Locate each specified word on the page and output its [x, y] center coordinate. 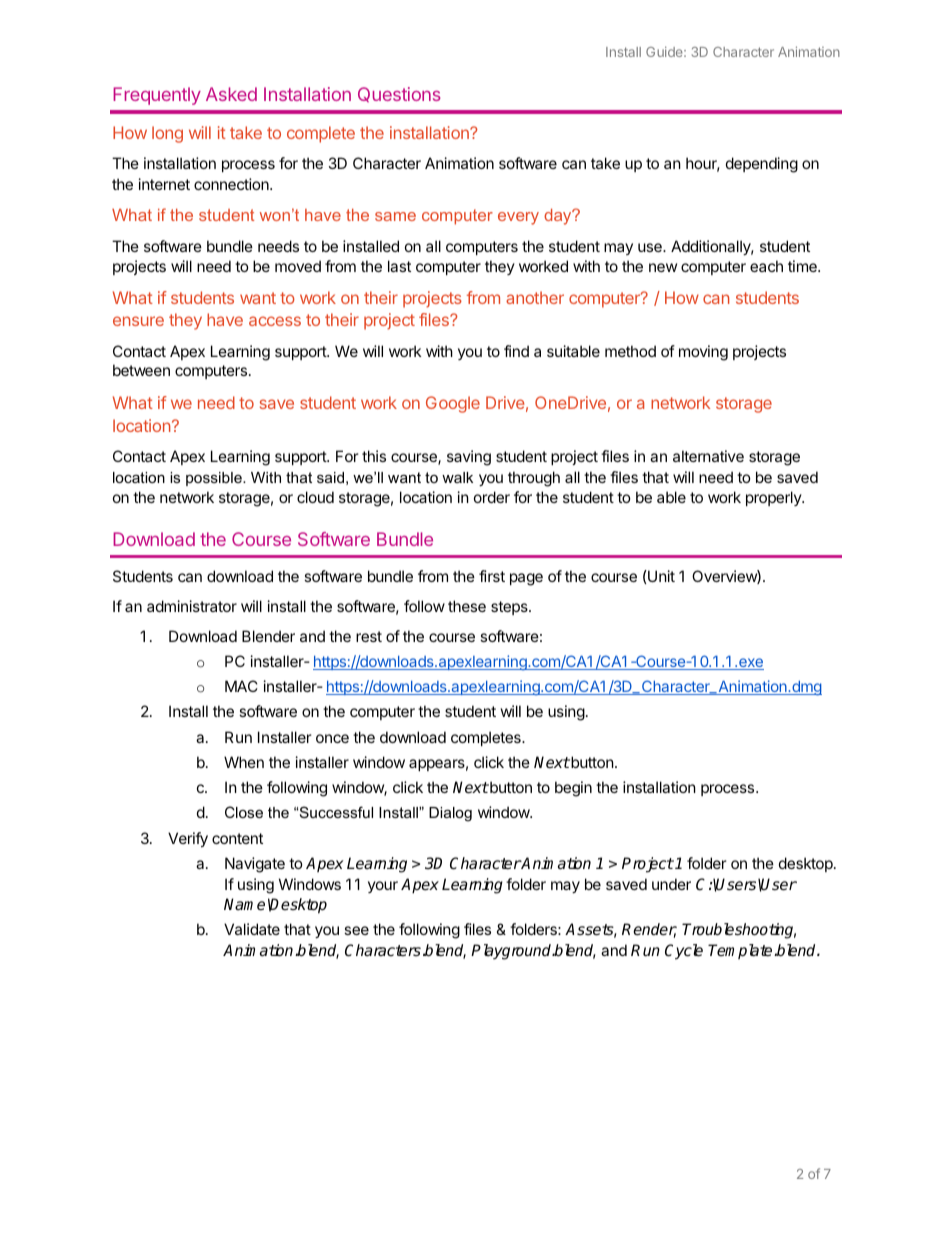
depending [762, 165]
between [141, 370]
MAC [241, 686]
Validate [252, 929]
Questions [399, 94]
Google [453, 404]
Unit [660, 576]
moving [703, 353]
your [383, 887]
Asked [231, 94]
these [467, 606]
